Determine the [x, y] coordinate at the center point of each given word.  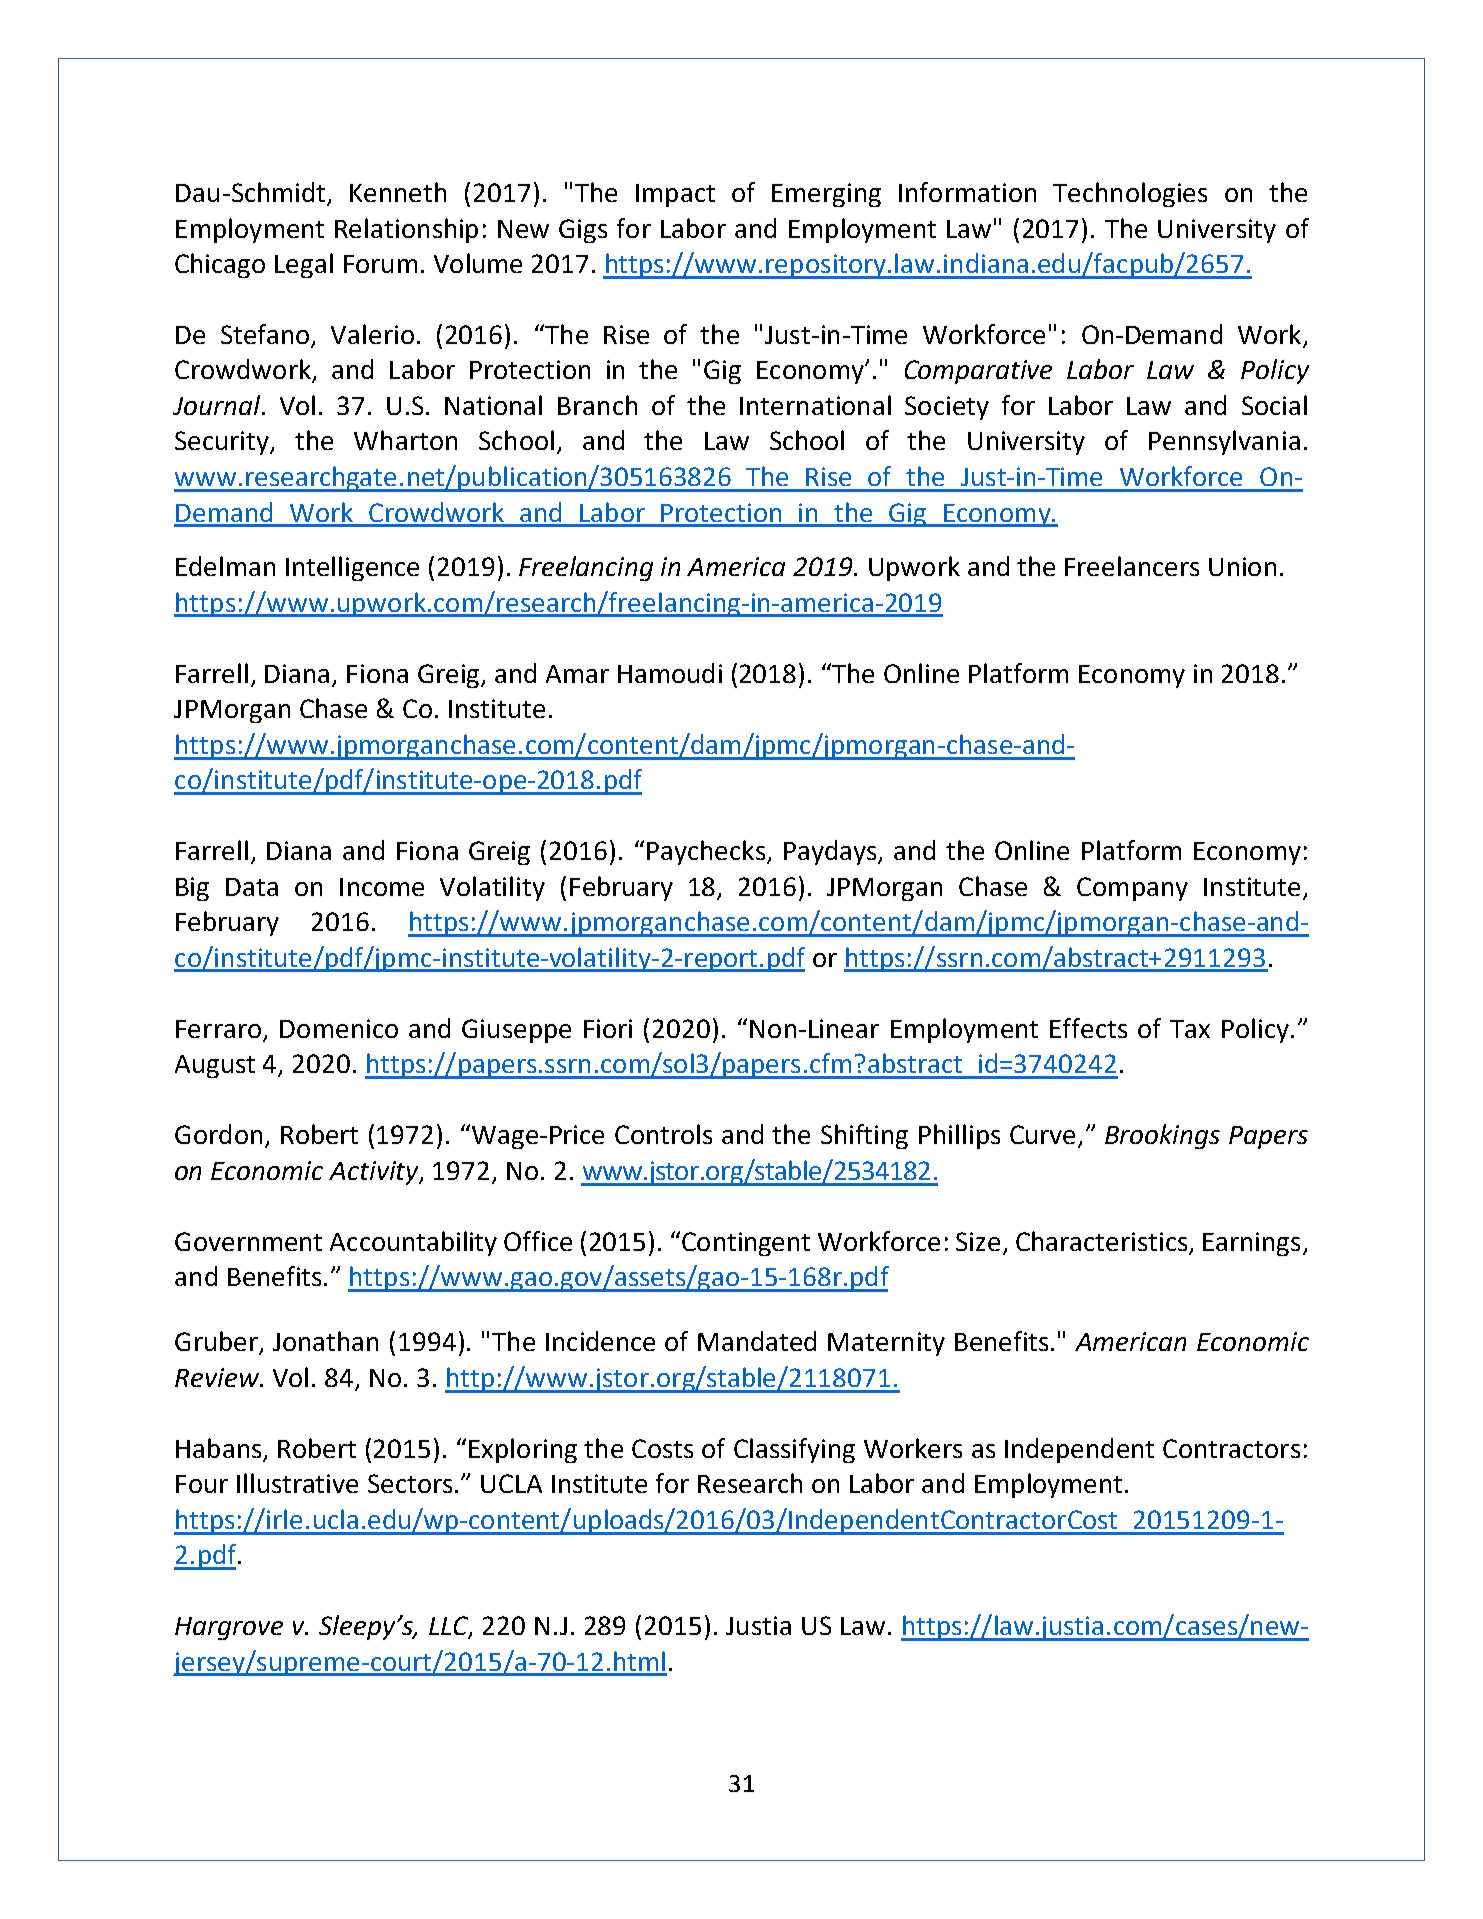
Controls [663, 1134]
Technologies [1130, 194]
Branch [597, 405]
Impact [675, 195]
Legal [304, 265]
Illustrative [297, 1483]
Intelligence [352, 568]
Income [382, 887]
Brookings [1162, 1136]
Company [1132, 889]
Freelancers [1132, 566]
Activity [375, 1173]
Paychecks [706, 852]
